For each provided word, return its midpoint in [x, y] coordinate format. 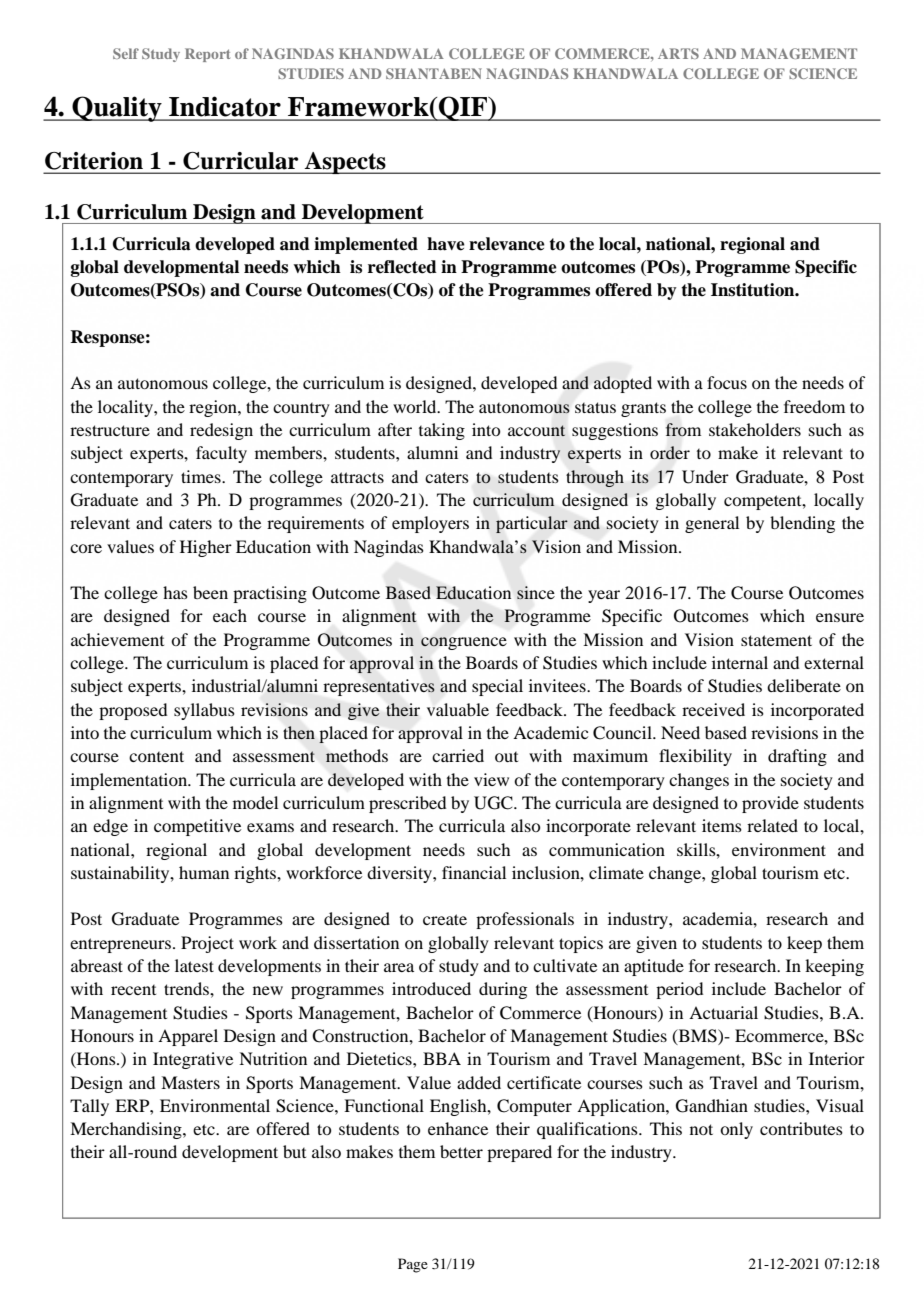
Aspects [345, 163]
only [736, 1130]
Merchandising [127, 1130]
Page [413, 1265]
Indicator [225, 106]
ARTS [678, 53]
